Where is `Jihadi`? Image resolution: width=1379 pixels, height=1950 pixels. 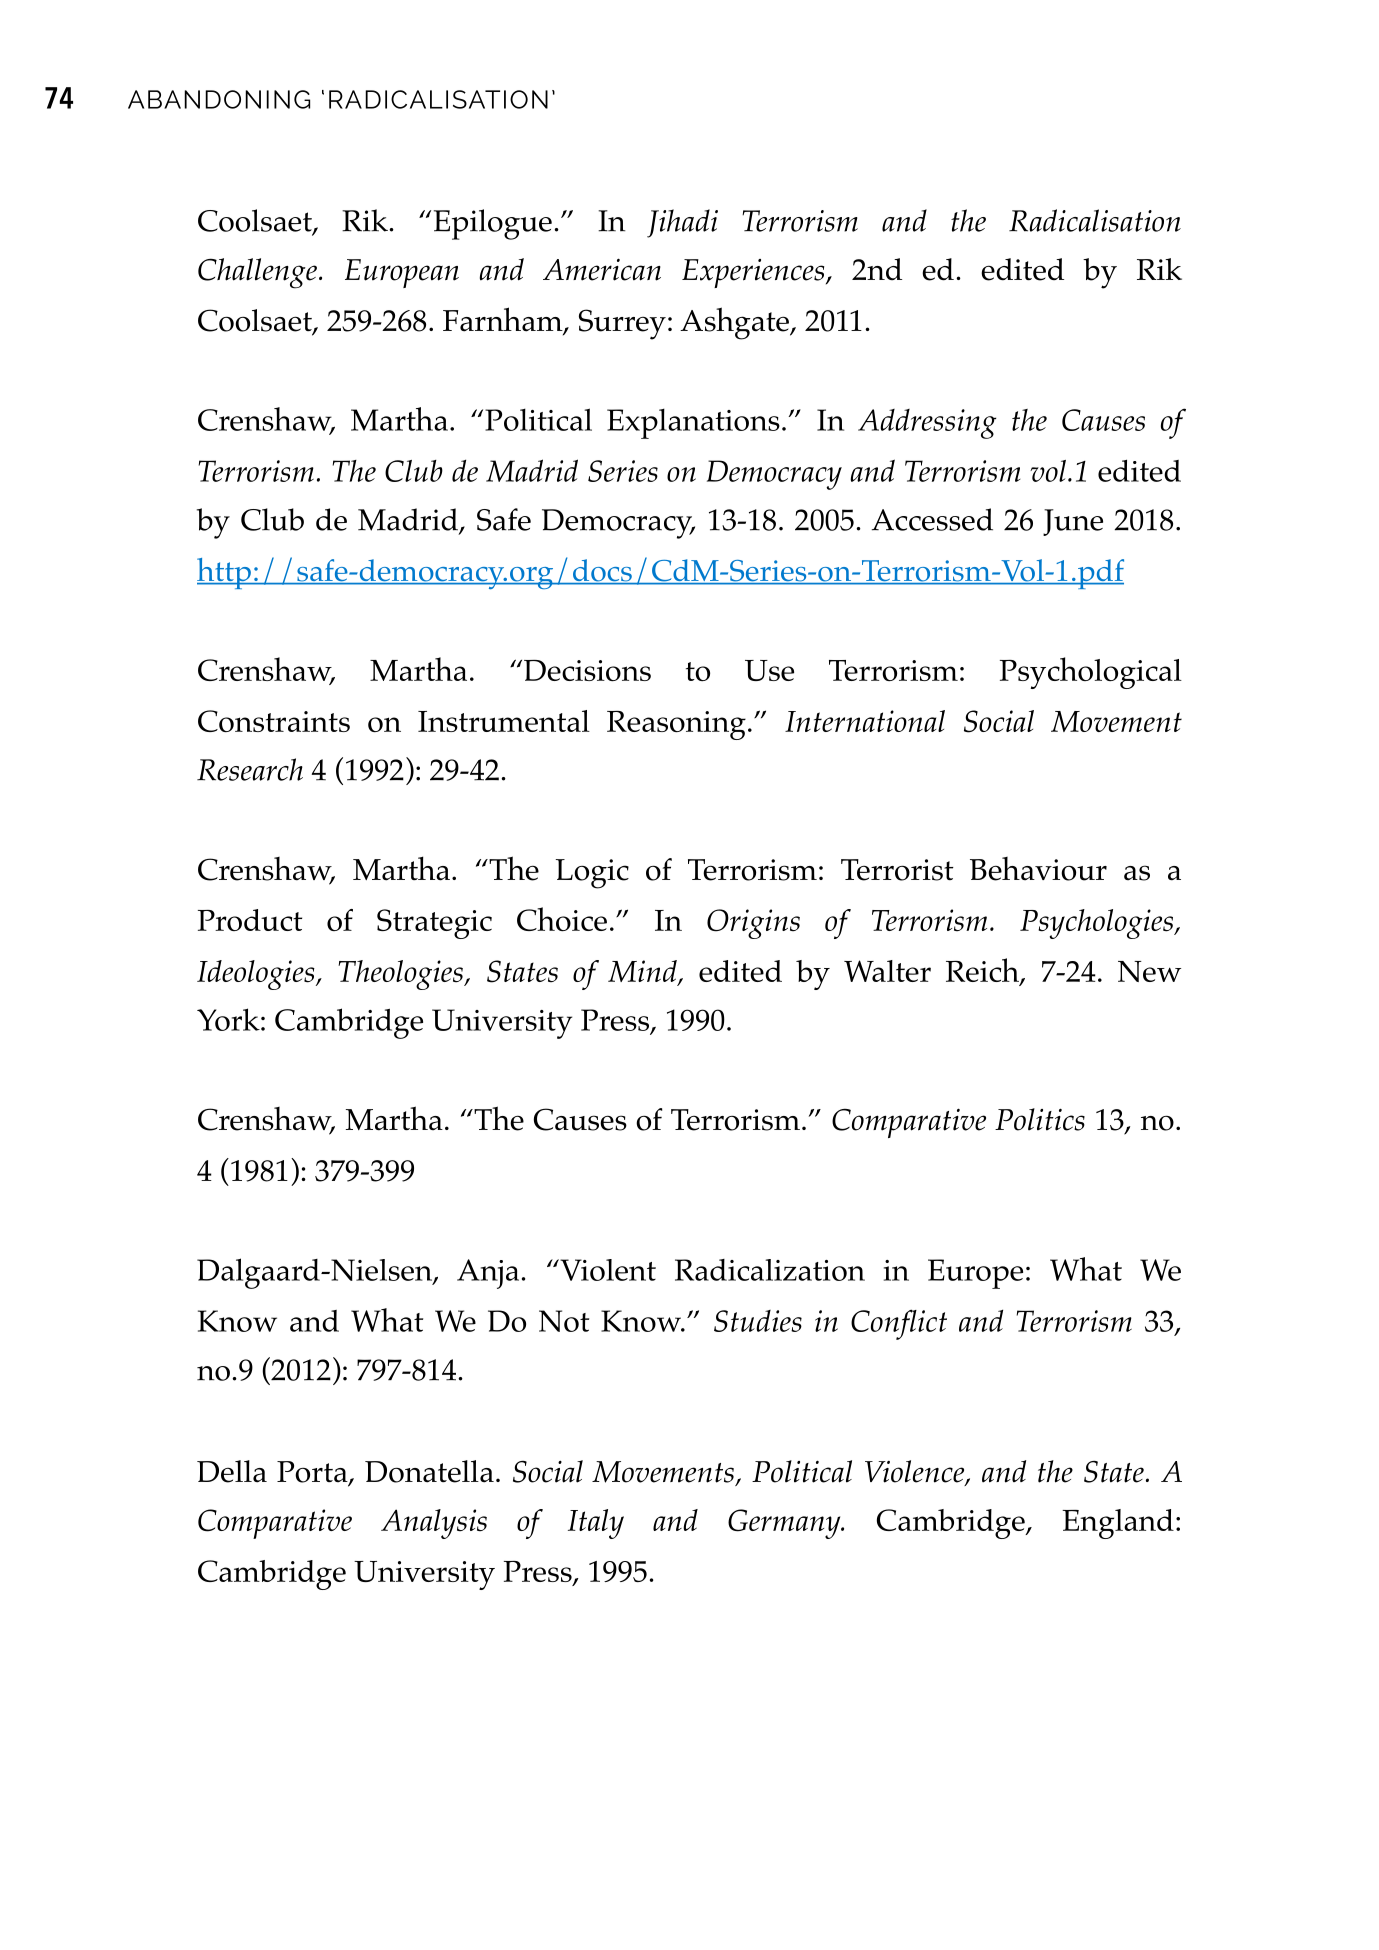 Jihadi is located at coordinates (682, 223).
